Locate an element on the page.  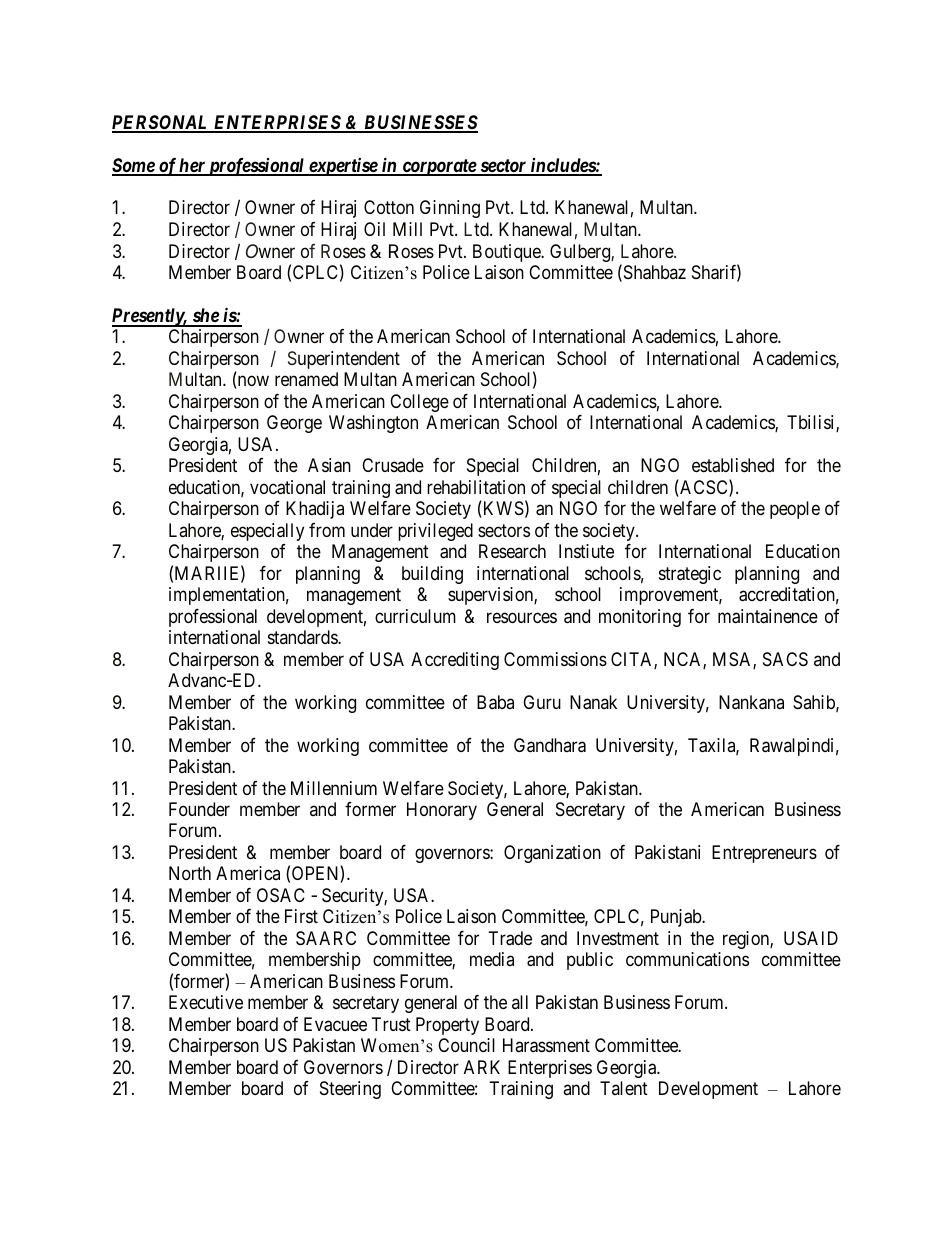
Entrepreneurs is located at coordinates (764, 854).
